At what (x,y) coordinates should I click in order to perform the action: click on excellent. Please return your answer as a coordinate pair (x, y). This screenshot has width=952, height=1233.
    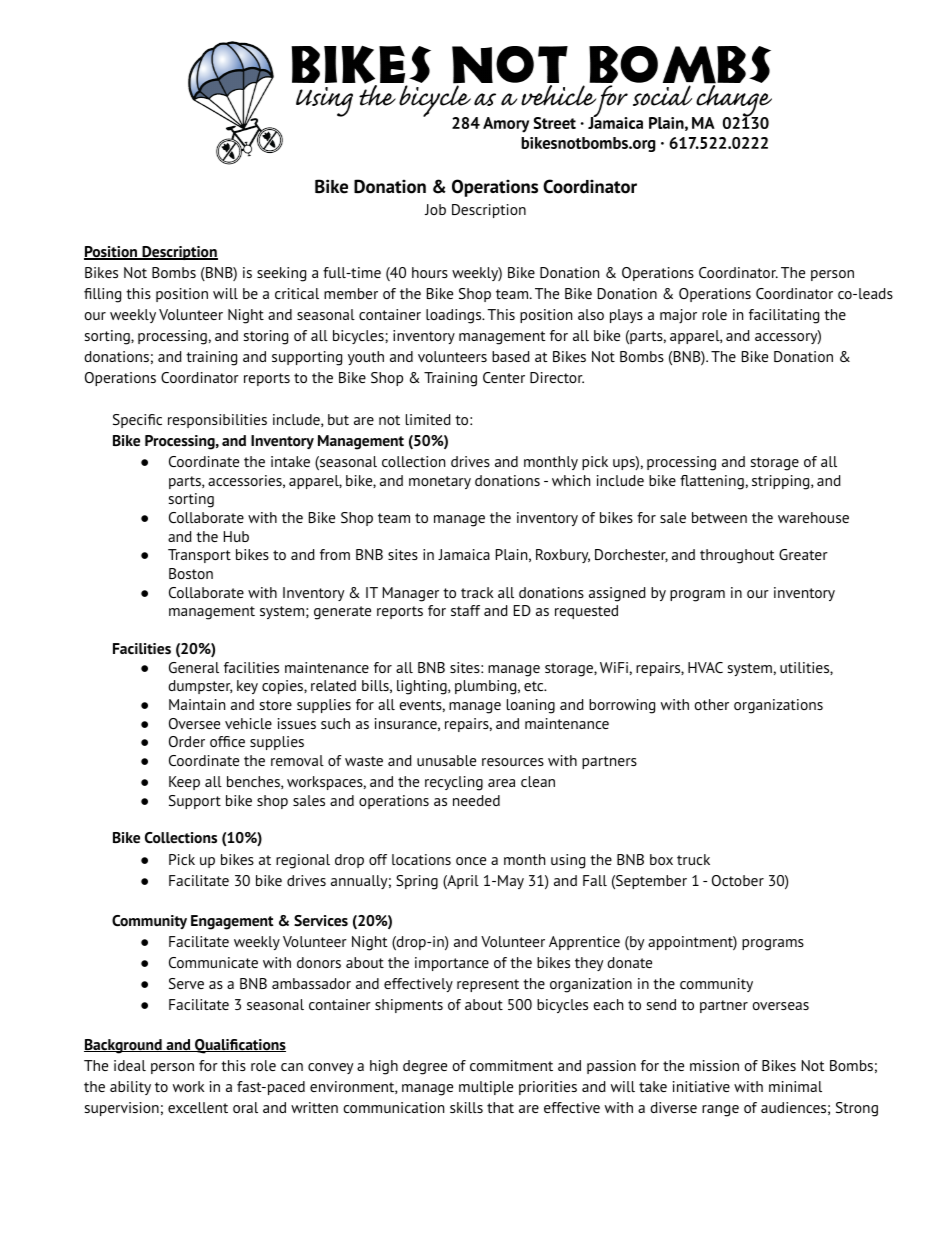
    Looking at the image, I should click on (198, 1107).
